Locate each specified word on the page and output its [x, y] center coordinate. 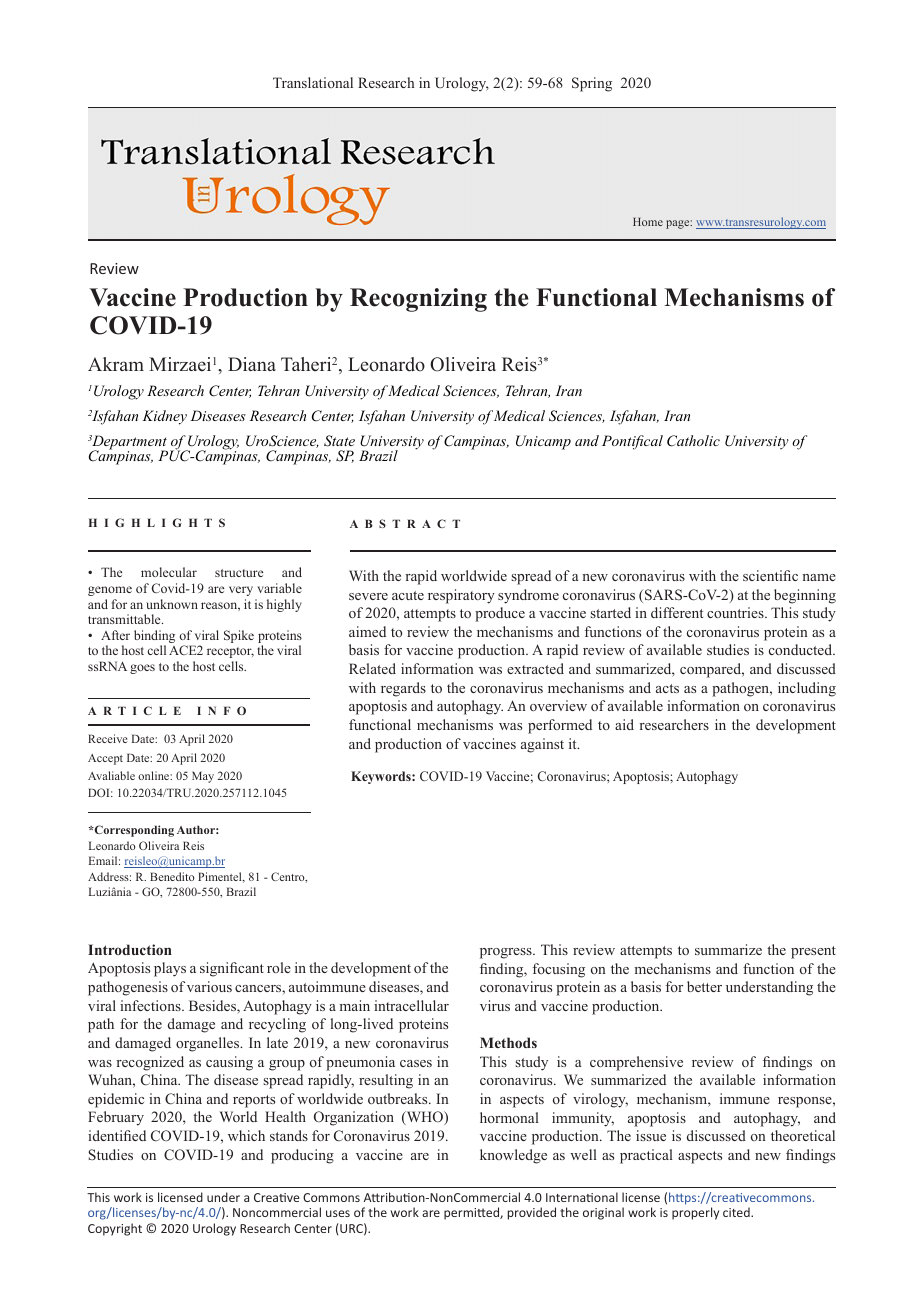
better [704, 986]
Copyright [115, 1229]
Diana [252, 364]
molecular [169, 572]
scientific [770, 575]
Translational [313, 82]
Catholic [693, 441]
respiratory [461, 596]
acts [667, 688]
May [203, 777]
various [209, 986]
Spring [592, 84]
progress [507, 953]
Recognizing [418, 300]
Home [648, 221]
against [542, 745]
